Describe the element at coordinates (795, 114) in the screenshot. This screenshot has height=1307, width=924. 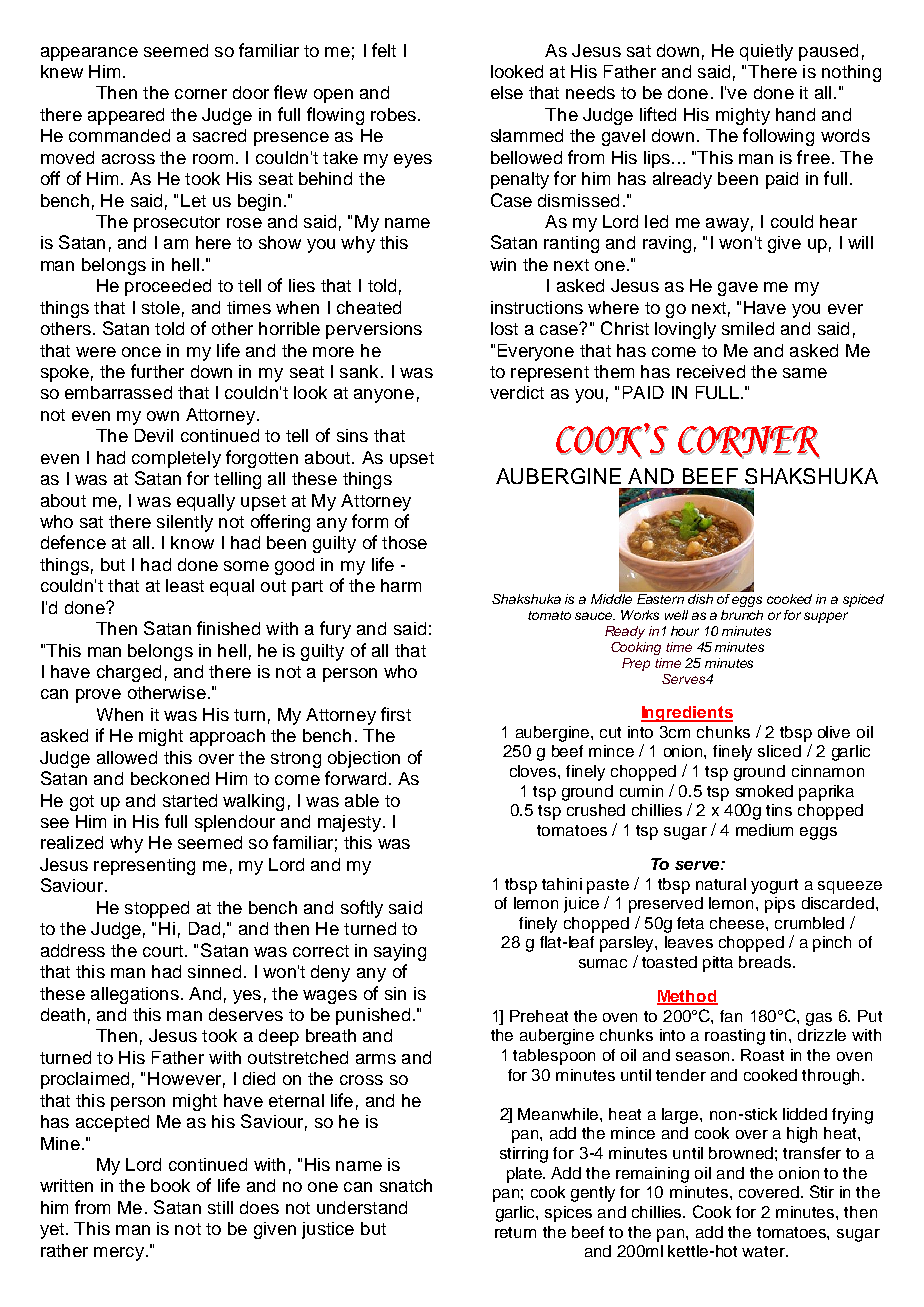
I see `hand` at that location.
